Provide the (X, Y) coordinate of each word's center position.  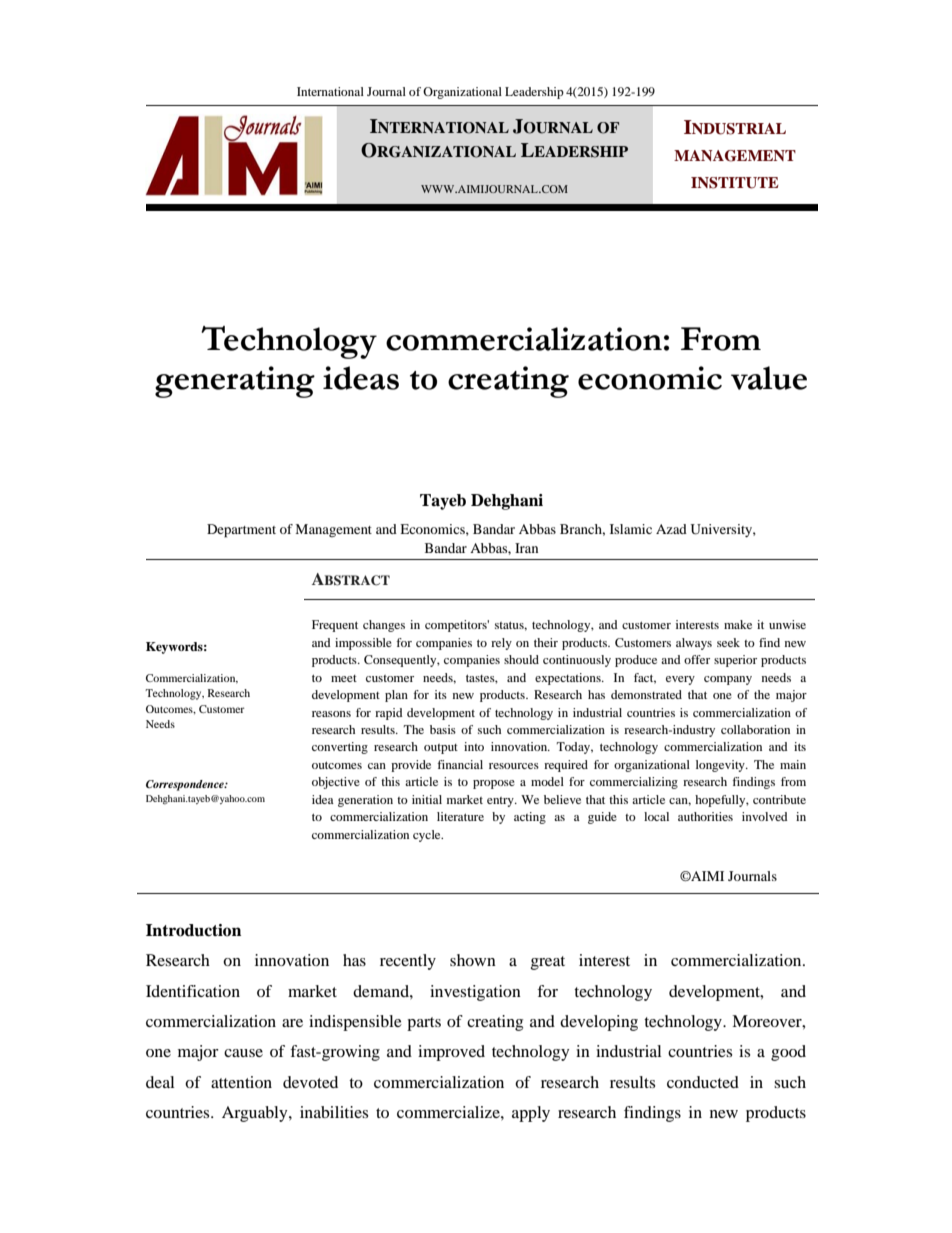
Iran (526, 548)
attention (241, 1082)
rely (501, 644)
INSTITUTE (735, 183)
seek (728, 642)
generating (235, 382)
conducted (703, 1082)
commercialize (449, 1112)
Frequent (335, 626)
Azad (671, 529)
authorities (705, 816)
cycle (428, 836)
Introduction (193, 930)
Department (241, 531)
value (769, 378)
